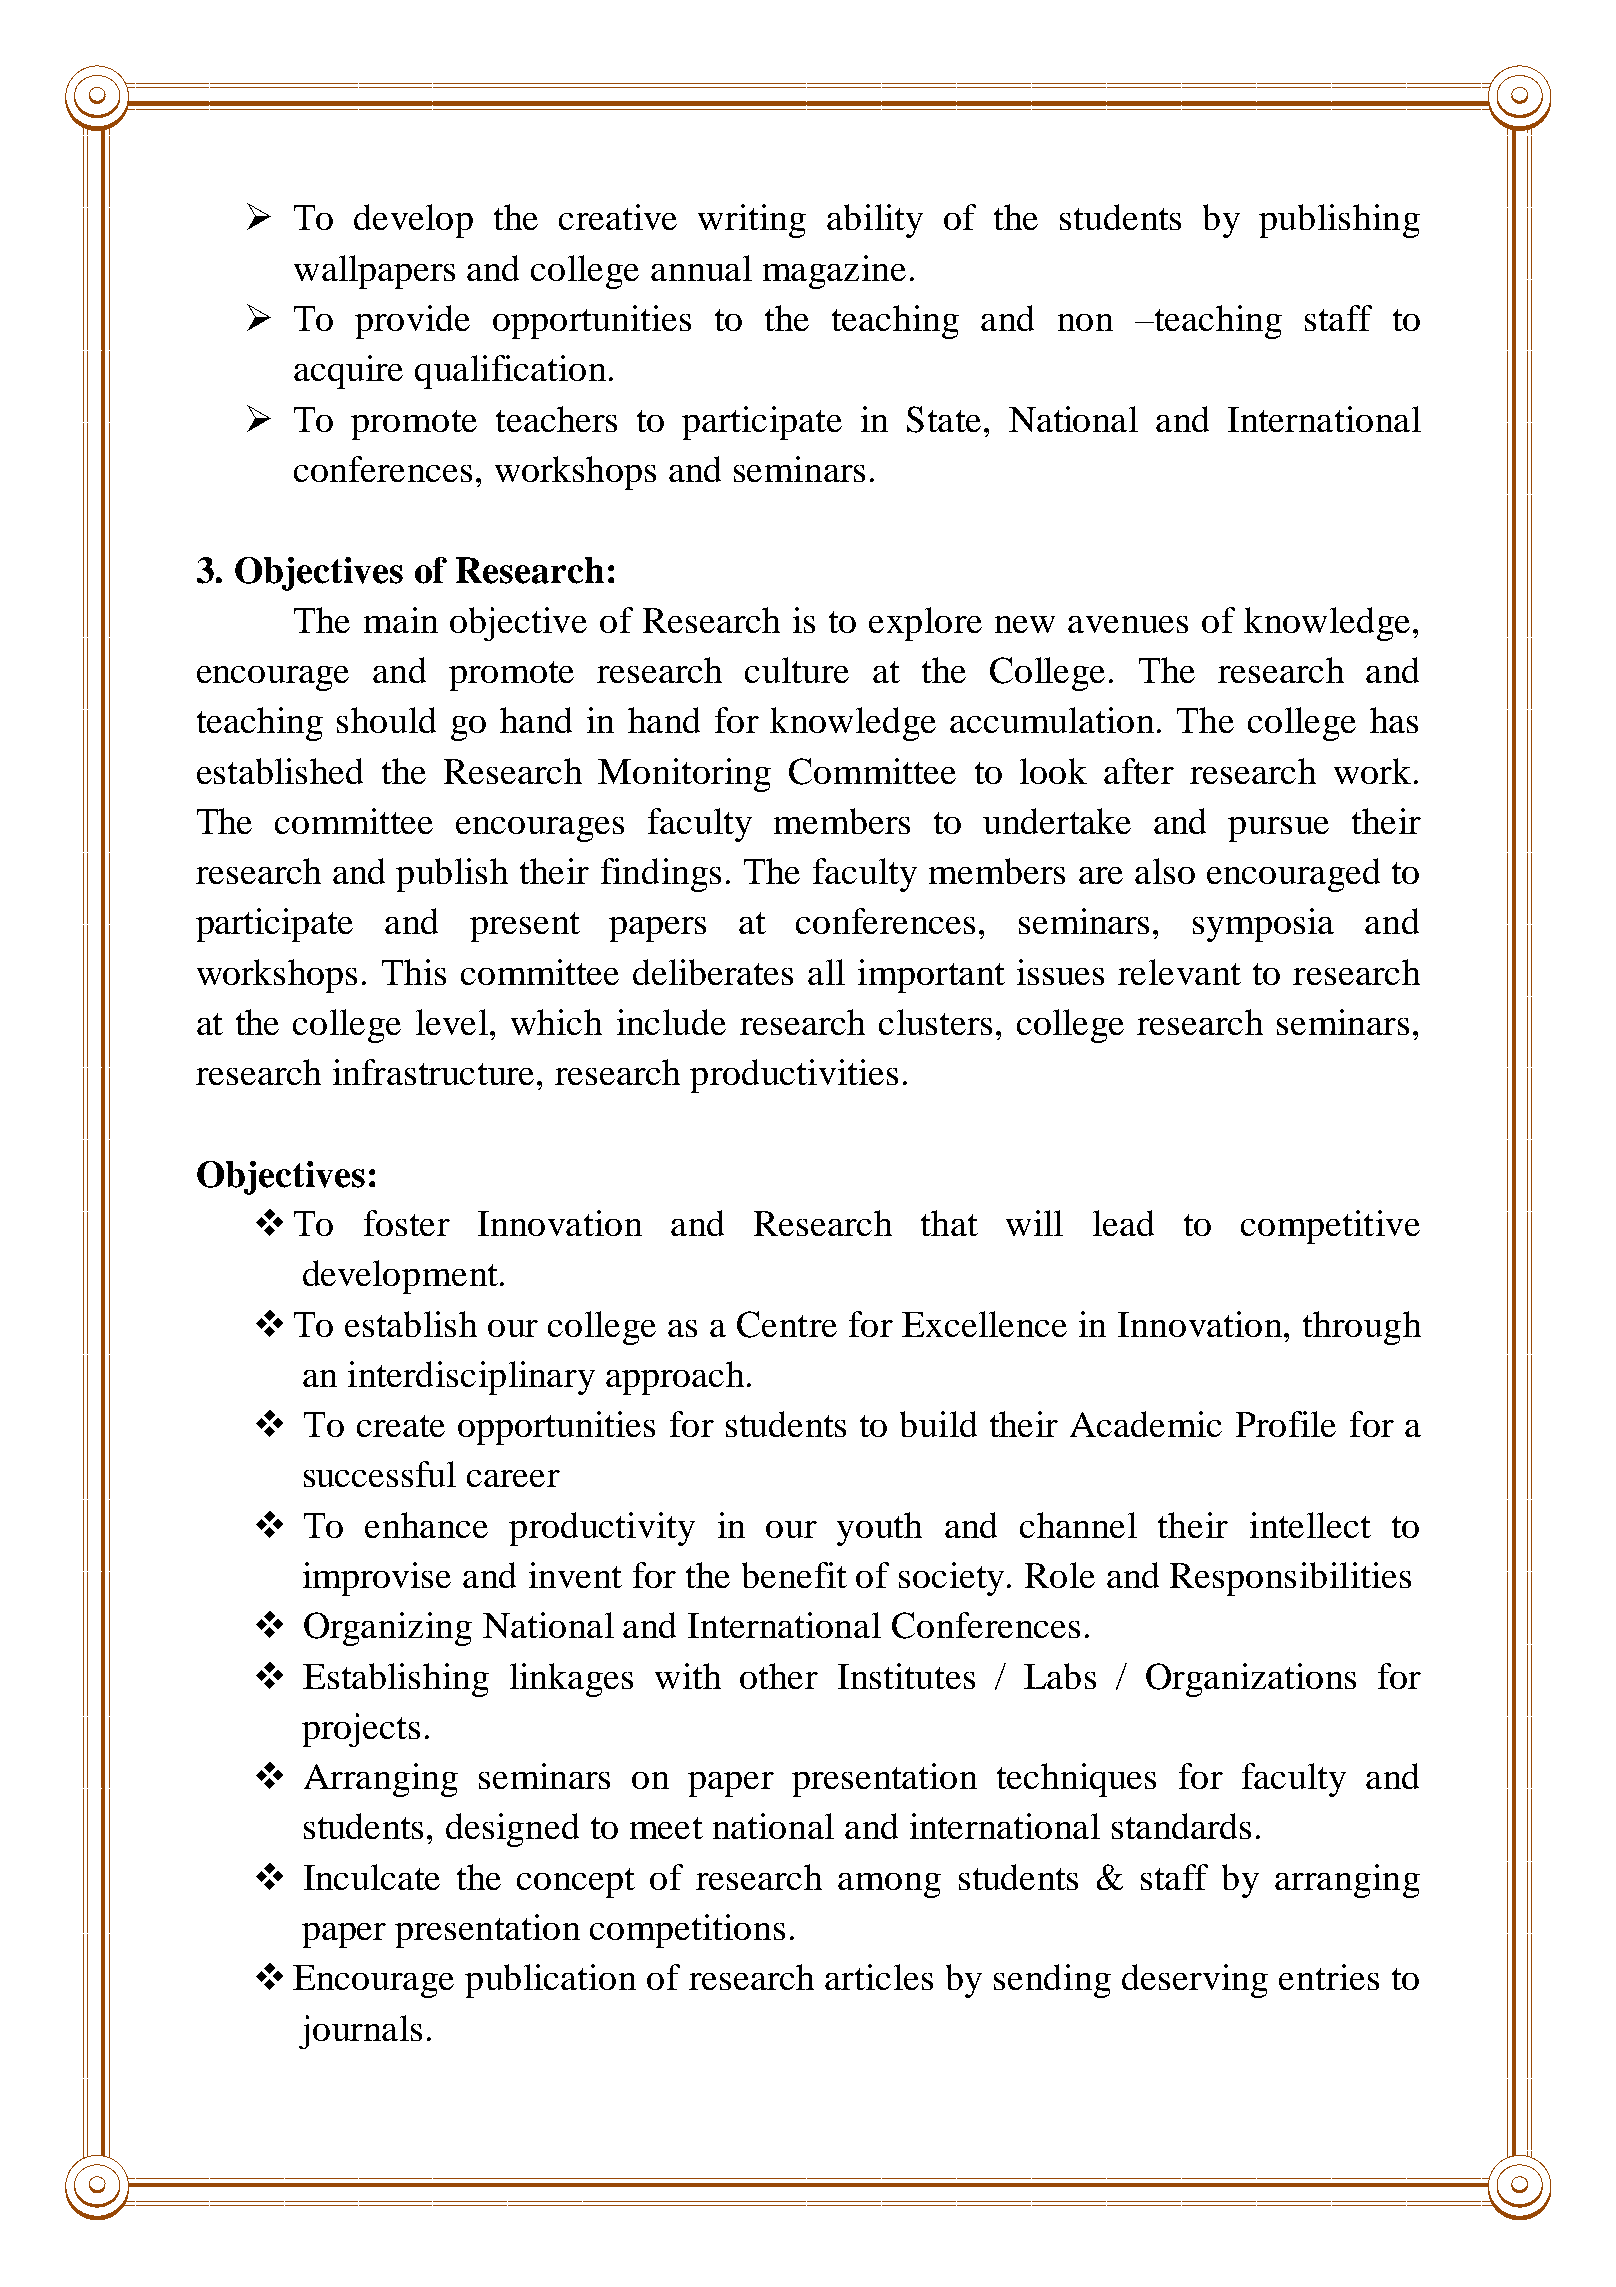 The image size is (1616, 2287). Describe the element at coordinates (412, 322) in the page. I see `provide` at that location.
